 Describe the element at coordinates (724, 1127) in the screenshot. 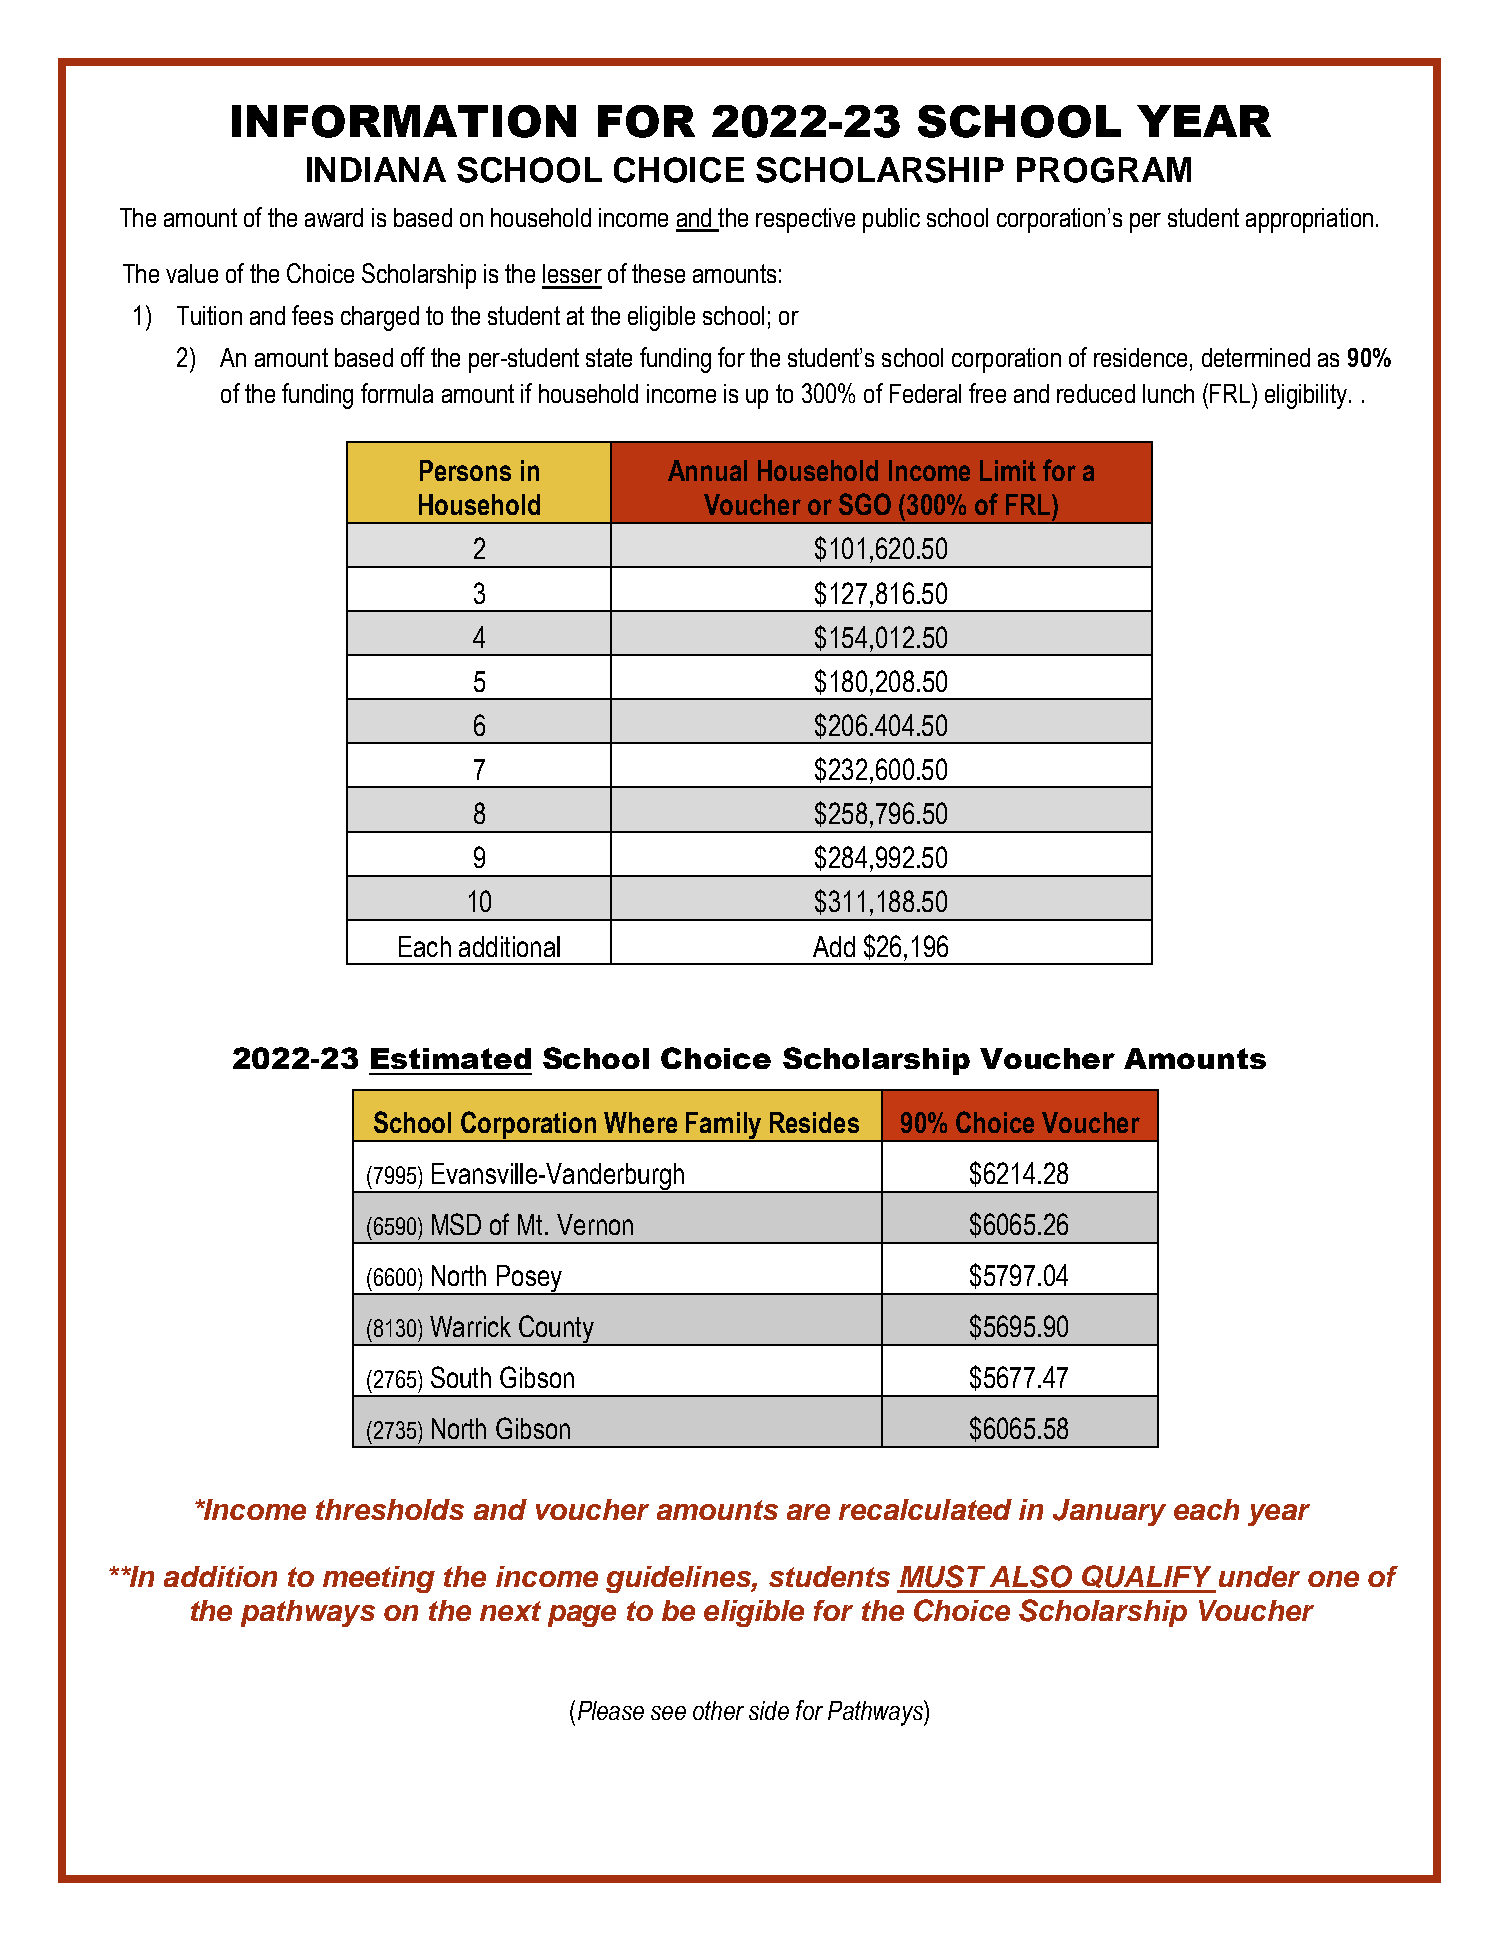

I see `Family` at that location.
